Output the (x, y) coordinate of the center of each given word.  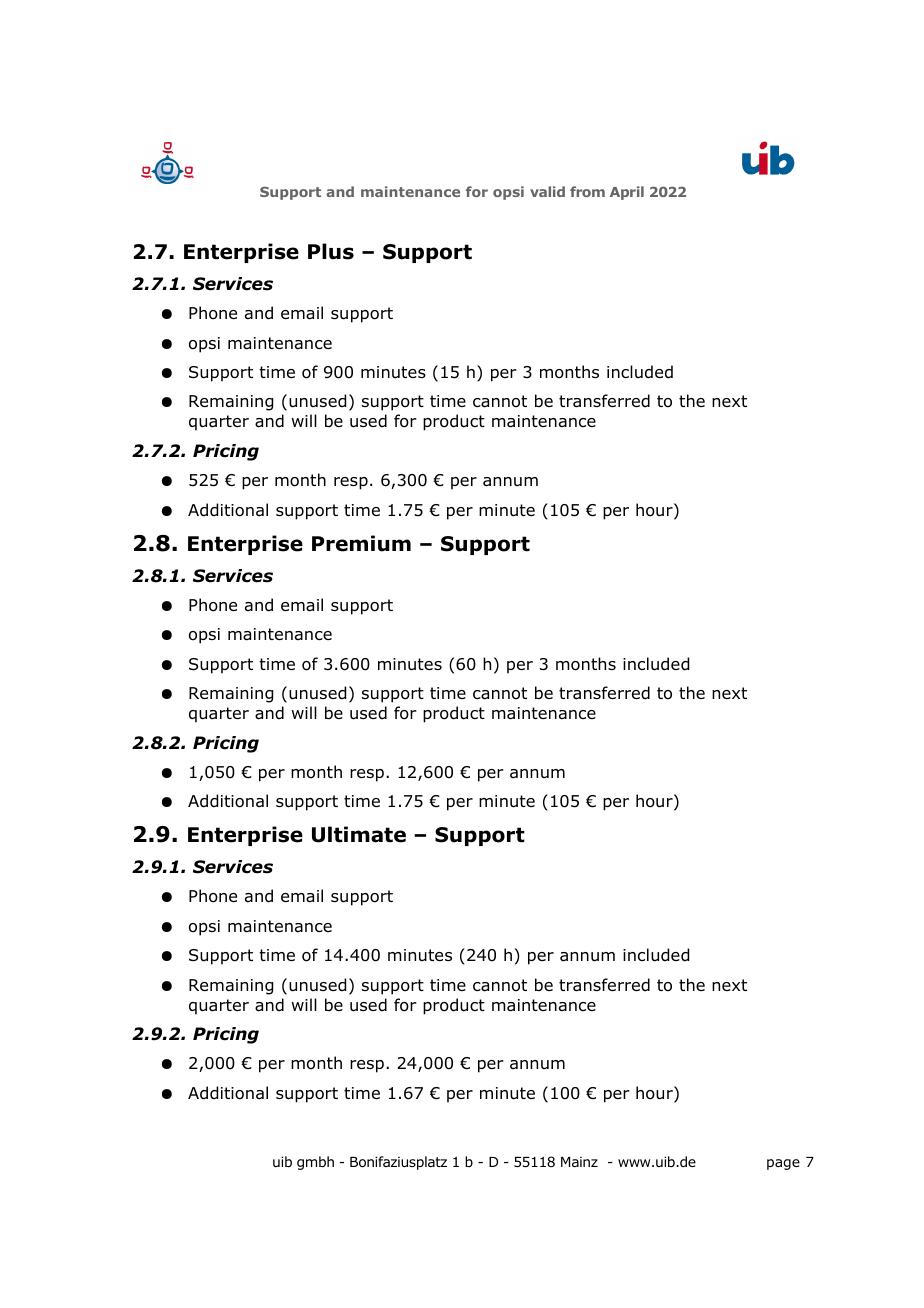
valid (547, 191)
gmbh (315, 1163)
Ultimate (359, 834)
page (783, 1164)
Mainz (579, 1162)
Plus (331, 251)
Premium (361, 543)
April (627, 193)
